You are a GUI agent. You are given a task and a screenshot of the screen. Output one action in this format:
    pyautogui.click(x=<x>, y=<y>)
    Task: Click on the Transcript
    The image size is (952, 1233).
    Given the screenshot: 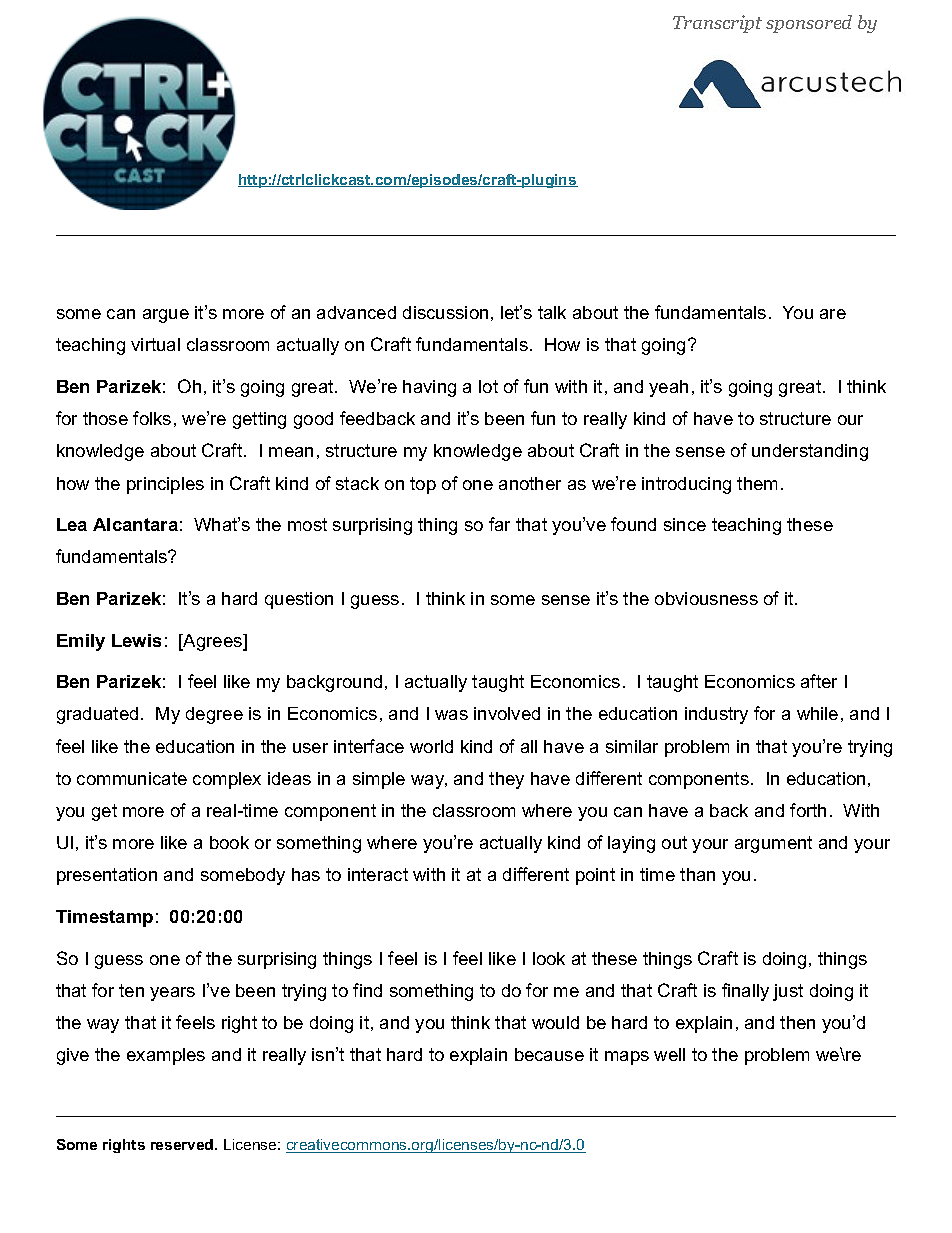 What is the action you would take?
    pyautogui.click(x=717, y=24)
